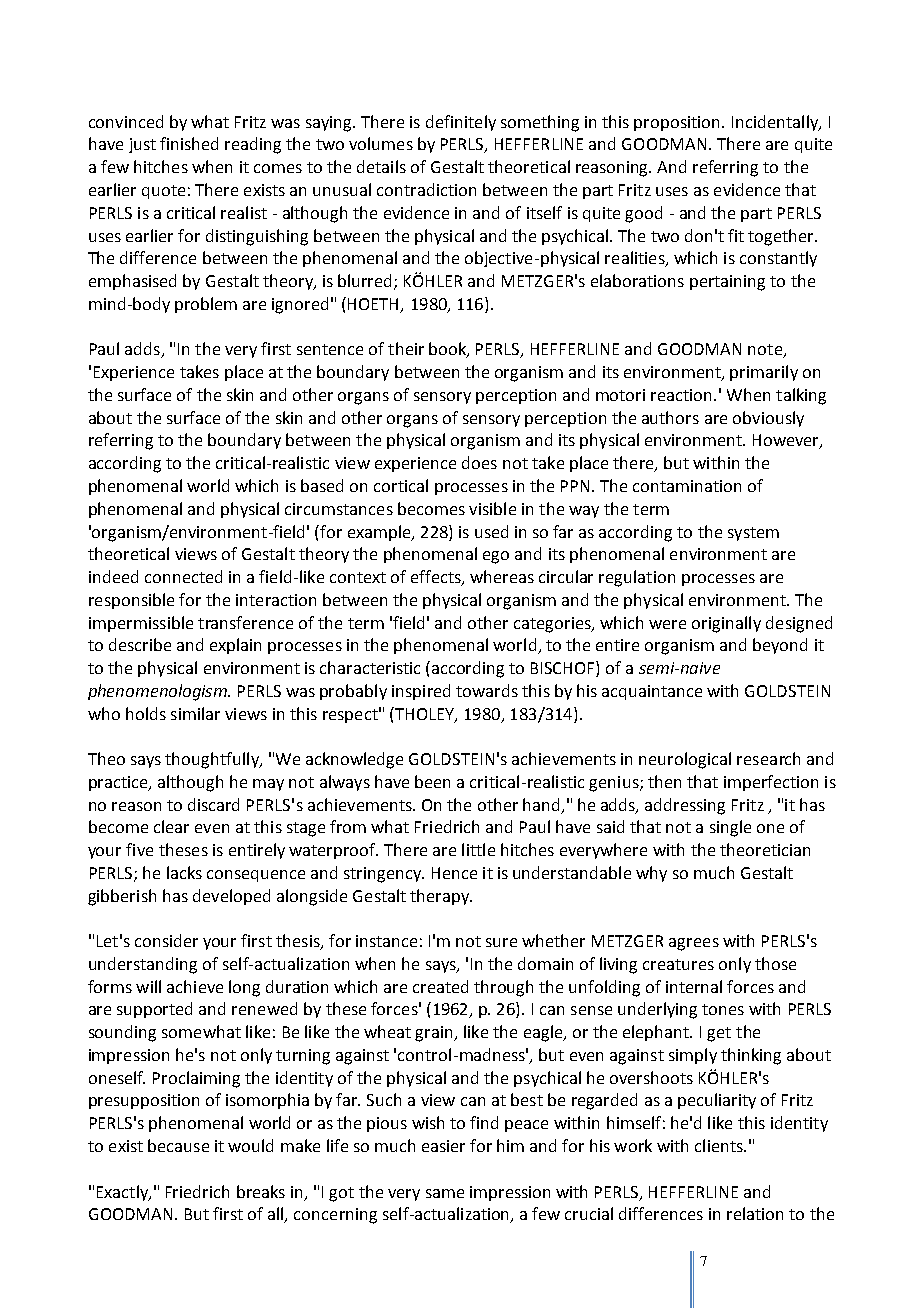 This page has height=1308, width=924. What do you see at coordinates (678, 123) in the page?
I see `proposition` at bounding box center [678, 123].
